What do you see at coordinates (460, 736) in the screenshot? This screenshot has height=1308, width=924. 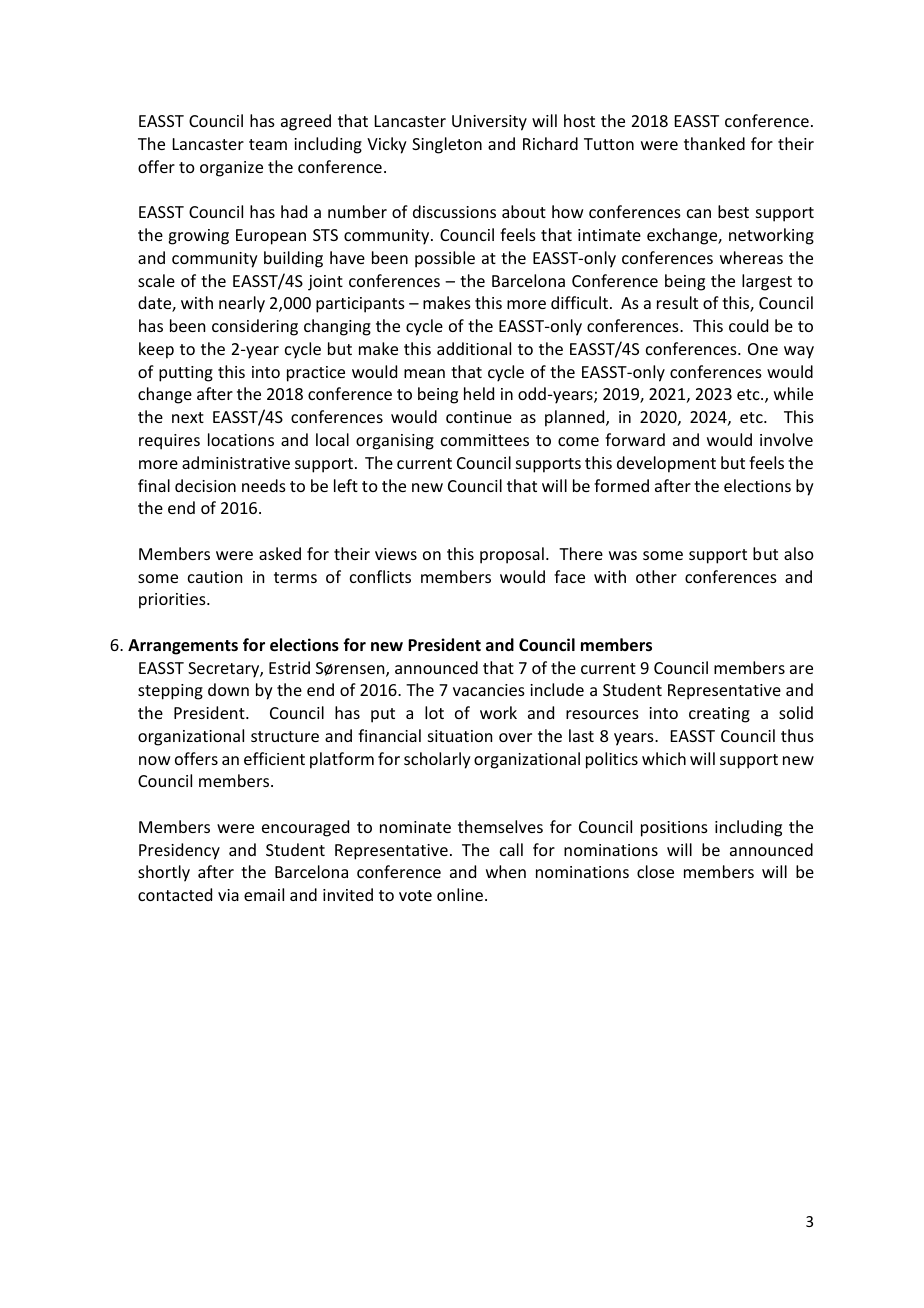 I see `situation` at bounding box center [460, 736].
